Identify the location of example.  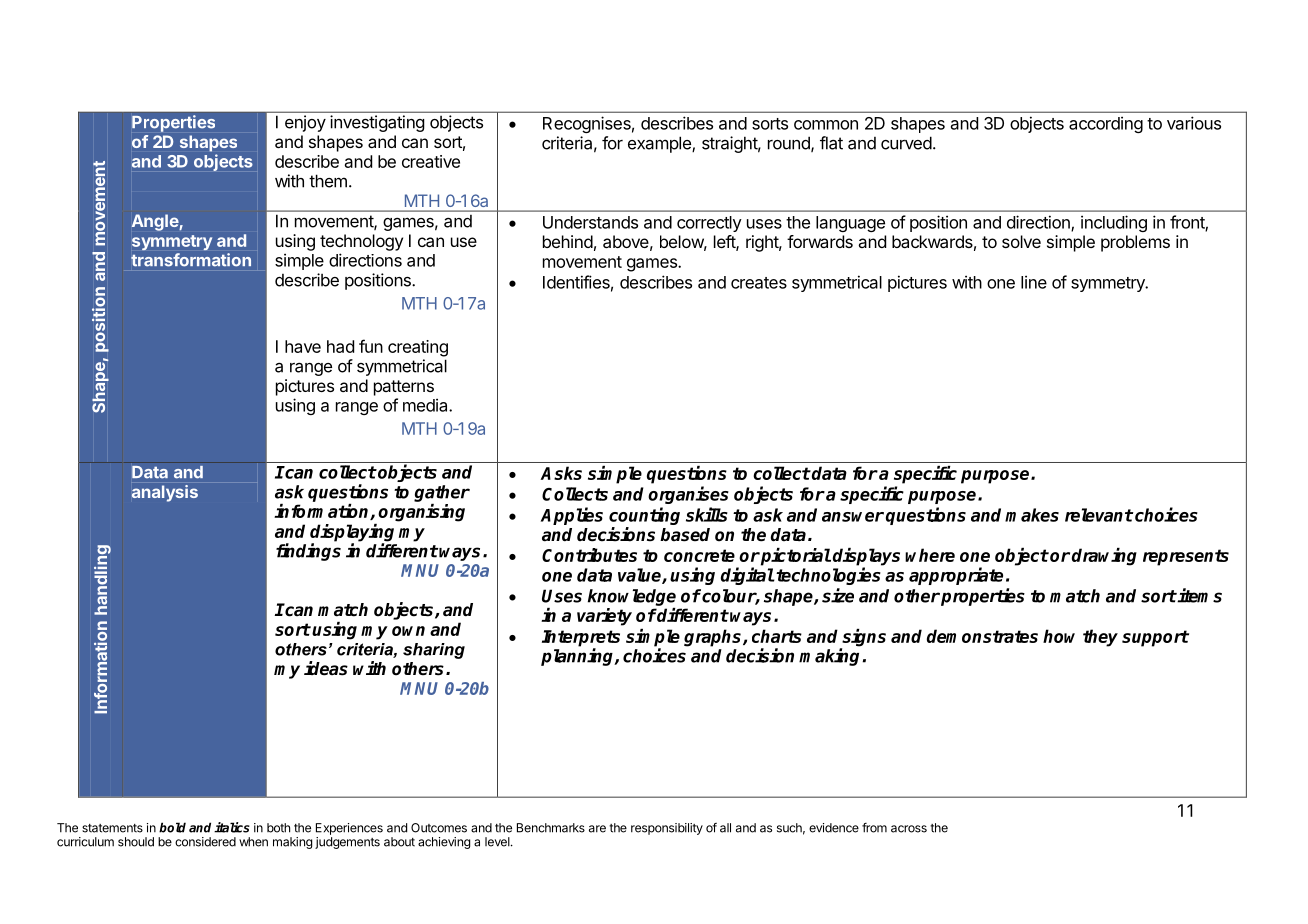
(660, 144).
